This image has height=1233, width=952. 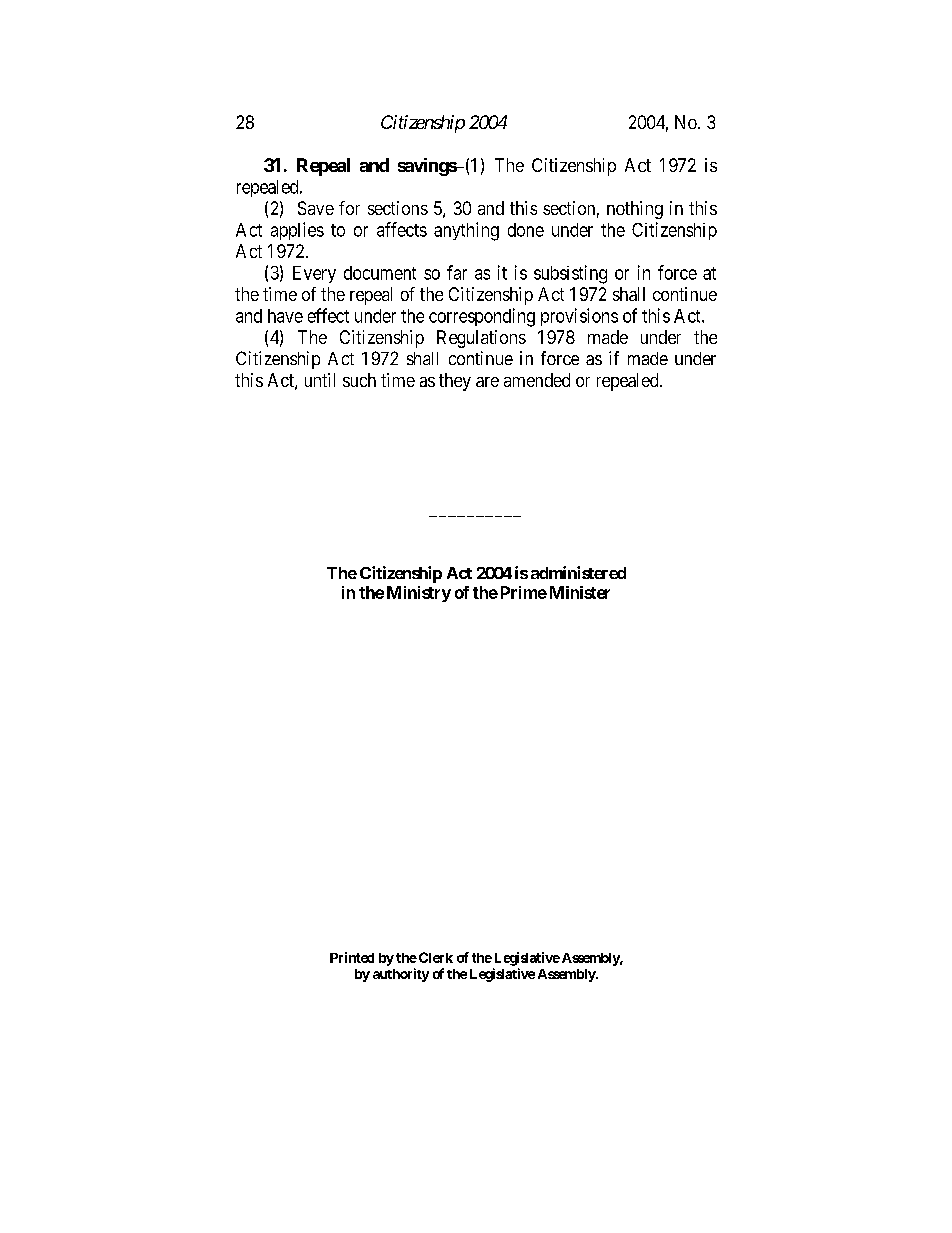 What do you see at coordinates (316, 208) in the image?
I see `Save` at bounding box center [316, 208].
